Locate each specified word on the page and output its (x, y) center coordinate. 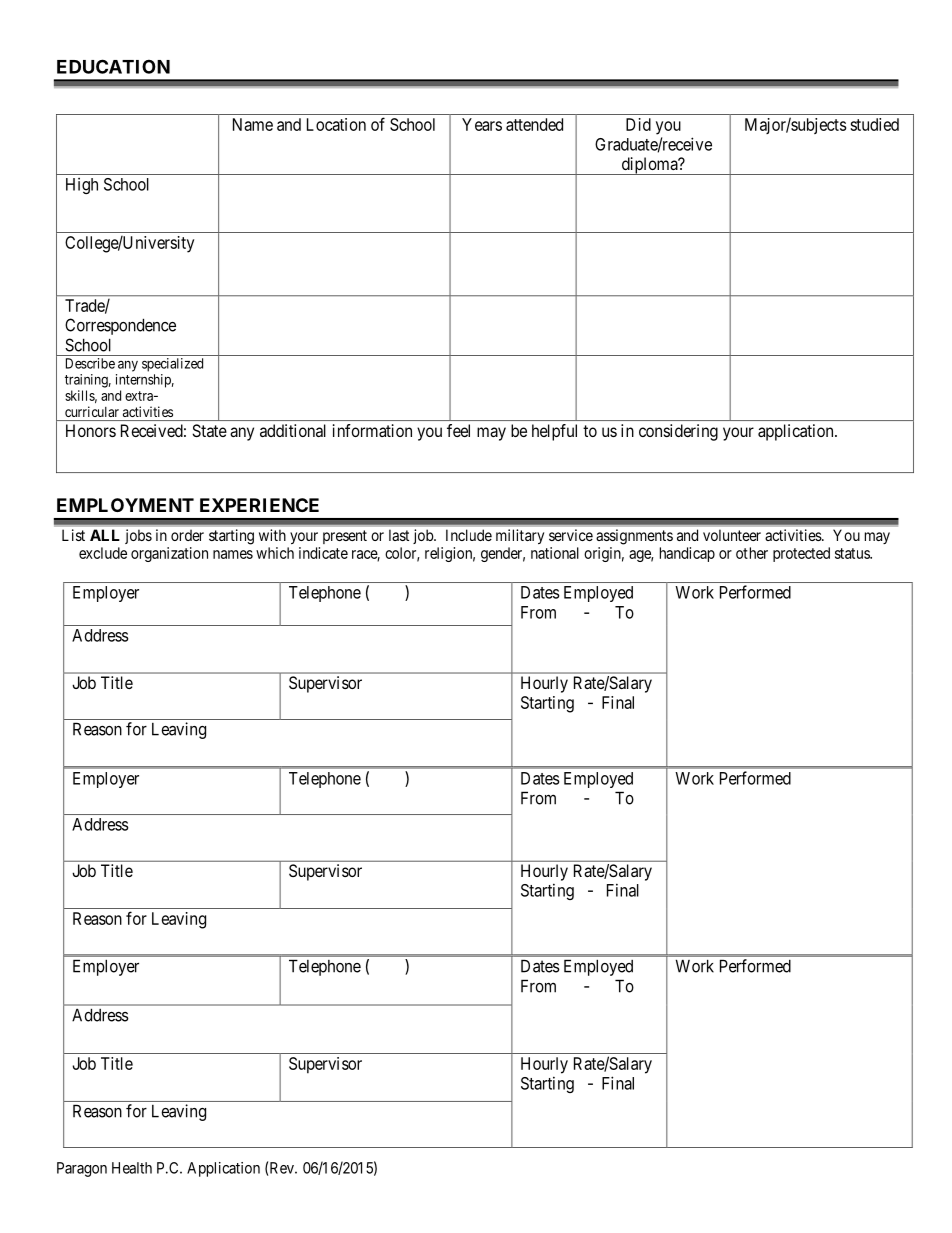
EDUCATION (113, 66)
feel (458, 430)
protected (801, 554)
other (752, 553)
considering (678, 432)
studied (874, 124)
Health (132, 1168)
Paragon (82, 1169)
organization (169, 554)
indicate (323, 553)
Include (469, 535)
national (555, 553)
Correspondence (120, 326)
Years (482, 124)
